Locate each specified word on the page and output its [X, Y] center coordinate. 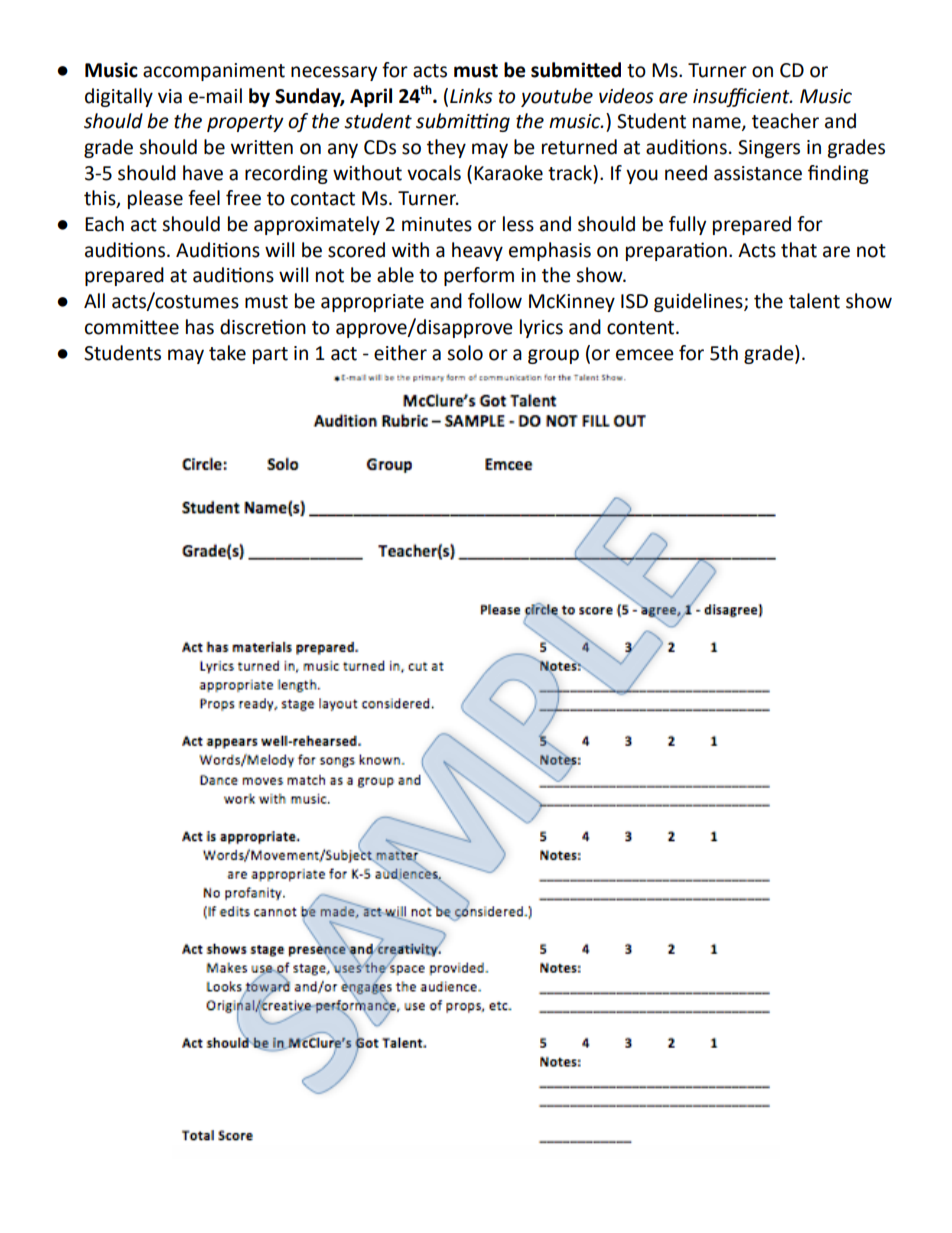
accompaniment [214, 72]
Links [471, 96]
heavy [477, 251]
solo [465, 353]
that [799, 250]
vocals [434, 173]
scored [356, 250]
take [227, 353]
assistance [758, 173]
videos [626, 96]
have [203, 173]
